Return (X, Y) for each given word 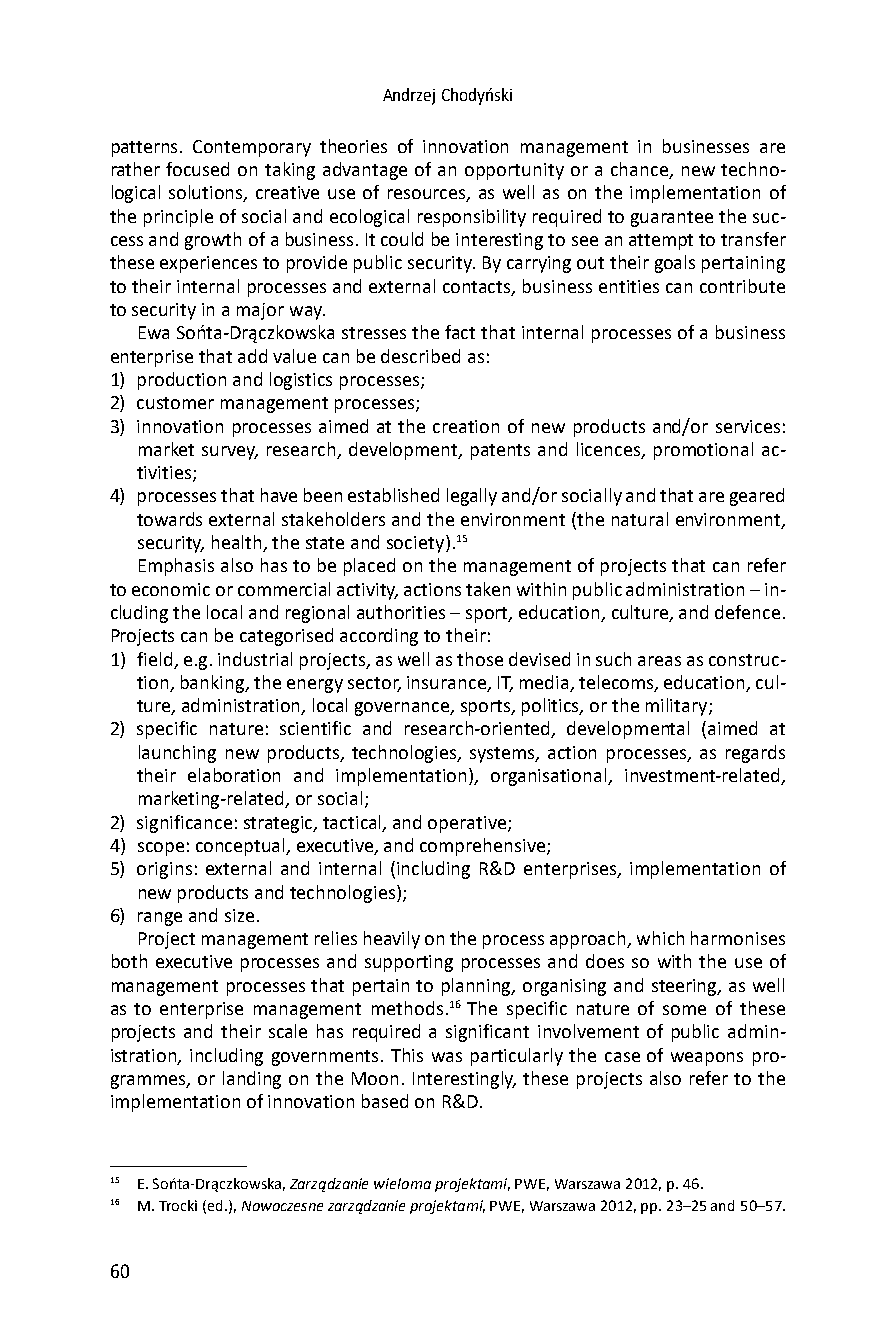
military (678, 707)
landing (252, 1080)
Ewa (154, 332)
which (660, 938)
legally (472, 497)
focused (197, 169)
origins (164, 870)
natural (640, 519)
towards (169, 519)
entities (629, 286)
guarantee (672, 219)
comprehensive (484, 847)
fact (460, 332)
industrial (255, 659)
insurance (446, 682)
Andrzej (409, 96)
